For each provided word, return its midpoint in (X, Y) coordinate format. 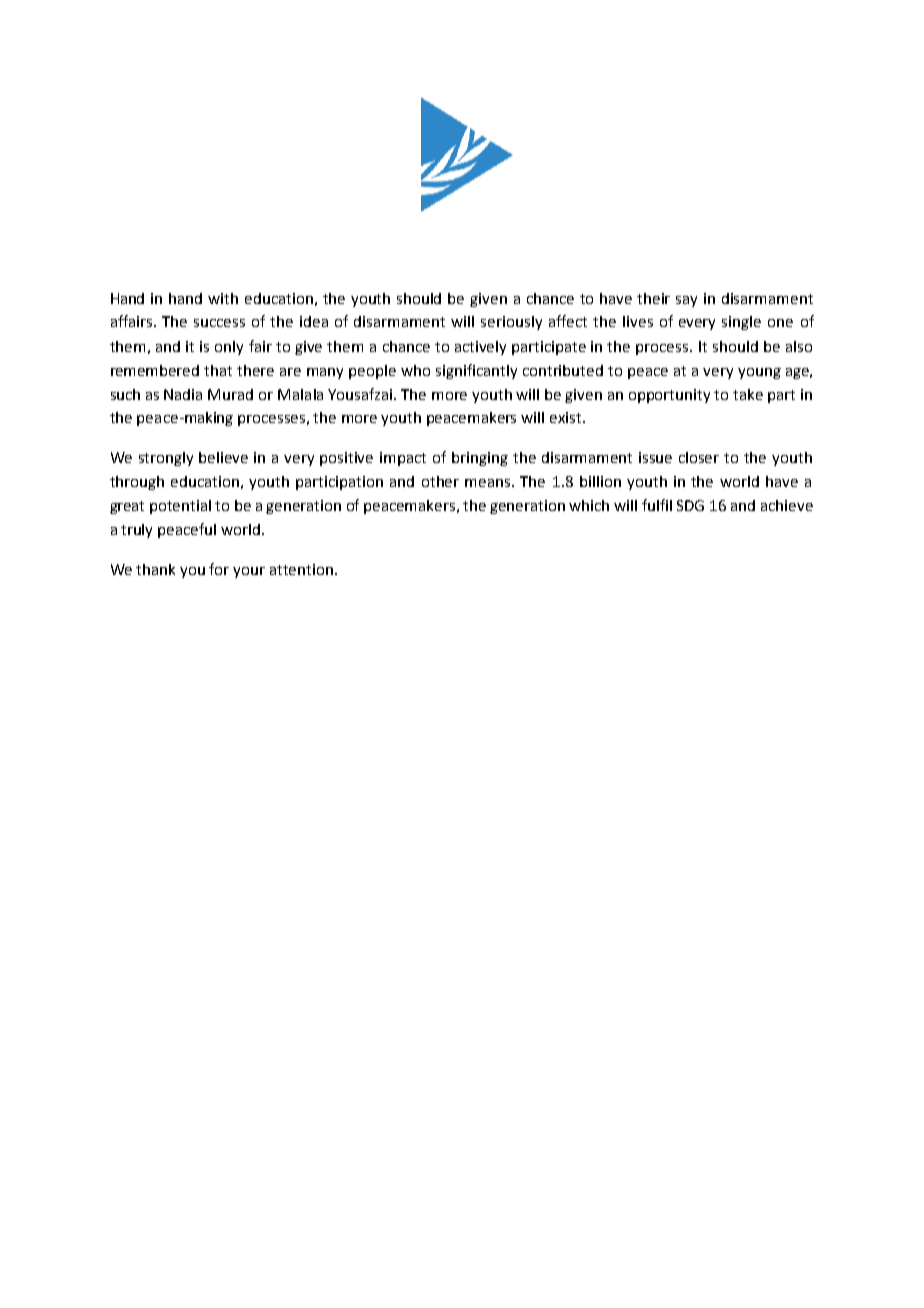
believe (223, 457)
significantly (476, 371)
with (223, 298)
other (440, 481)
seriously (511, 323)
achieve (787, 505)
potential (180, 507)
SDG (690, 505)
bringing (480, 459)
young (759, 373)
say (686, 301)
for (219, 569)
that (218, 370)
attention (303, 569)
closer (699, 457)
